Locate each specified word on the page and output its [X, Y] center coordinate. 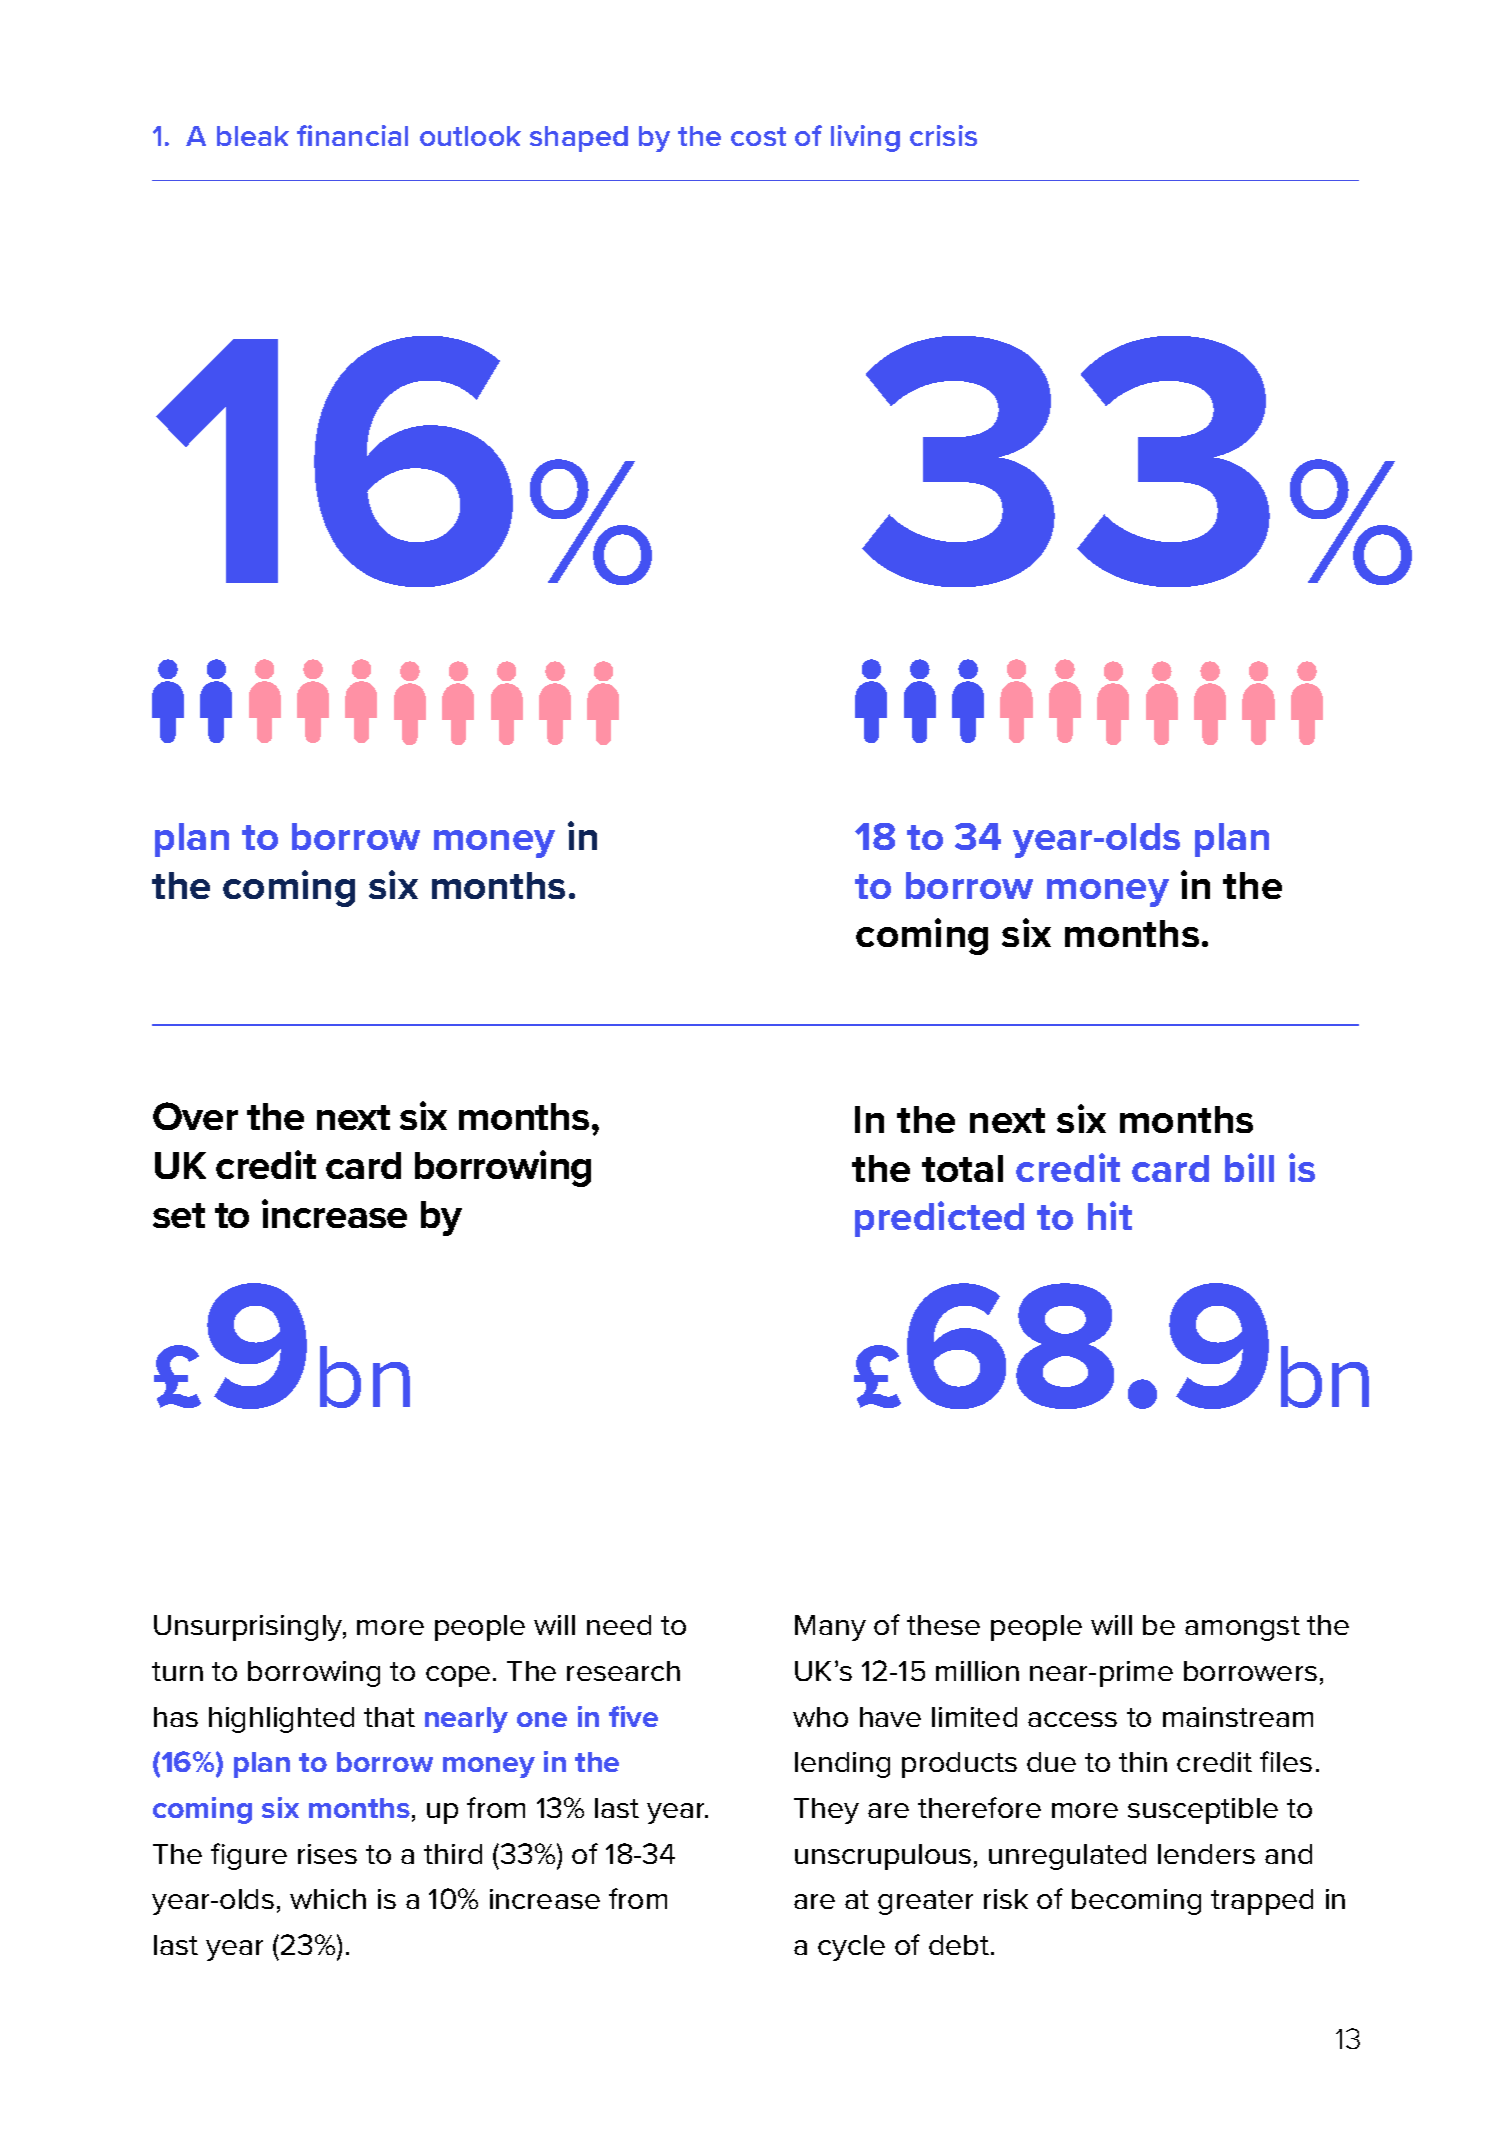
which [328, 1899]
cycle [851, 1948]
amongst [1242, 1628]
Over [195, 1116]
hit [1110, 1215]
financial [352, 135]
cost [758, 136]
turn [177, 1671]
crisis [943, 135]
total [962, 1168]
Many [830, 1628]
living [865, 138]
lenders [1206, 1854]
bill [1249, 1167]
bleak [253, 136]
